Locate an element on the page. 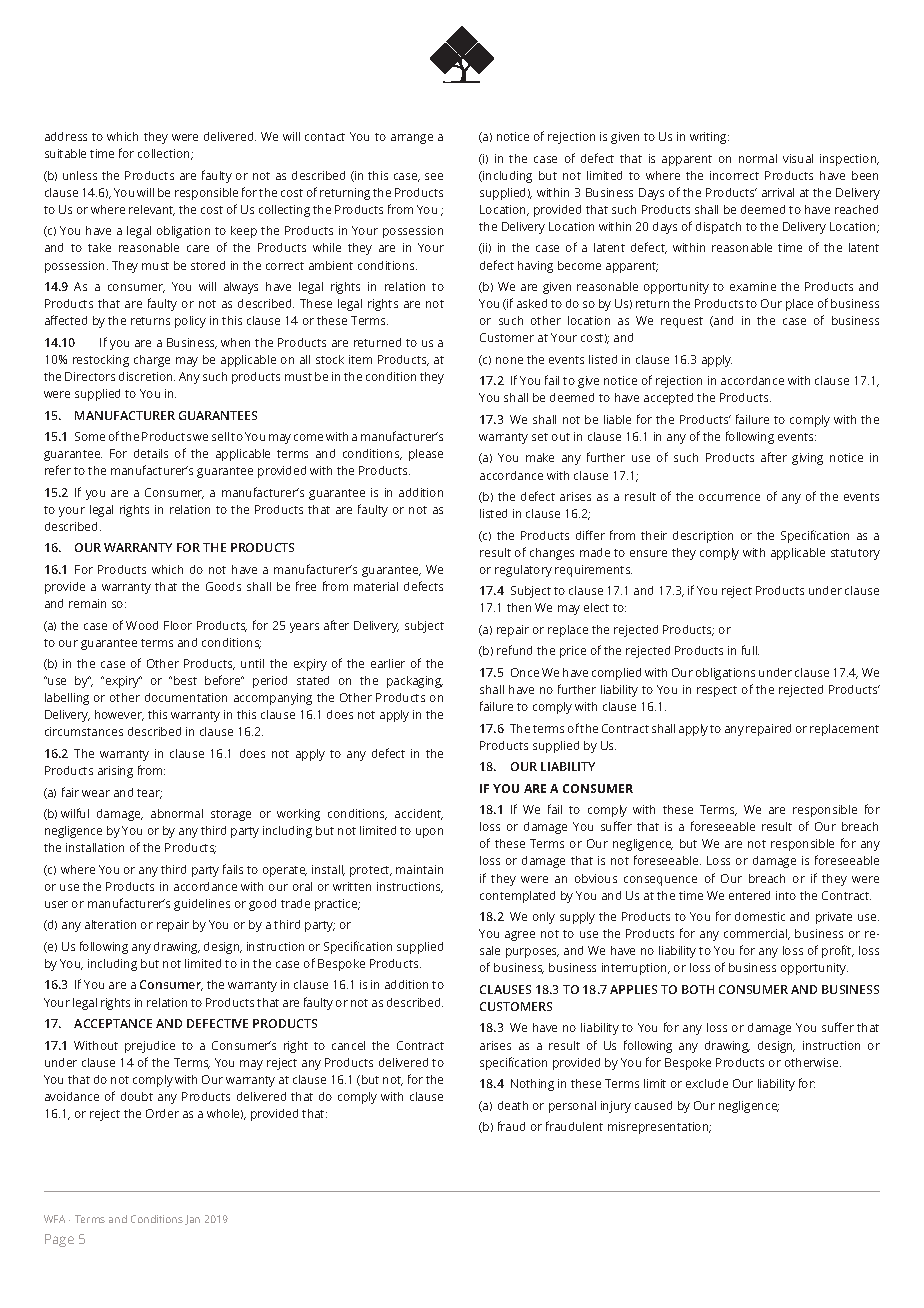 The height and width of the page is (1308, 924). into is located at coordinates (786, 895).
